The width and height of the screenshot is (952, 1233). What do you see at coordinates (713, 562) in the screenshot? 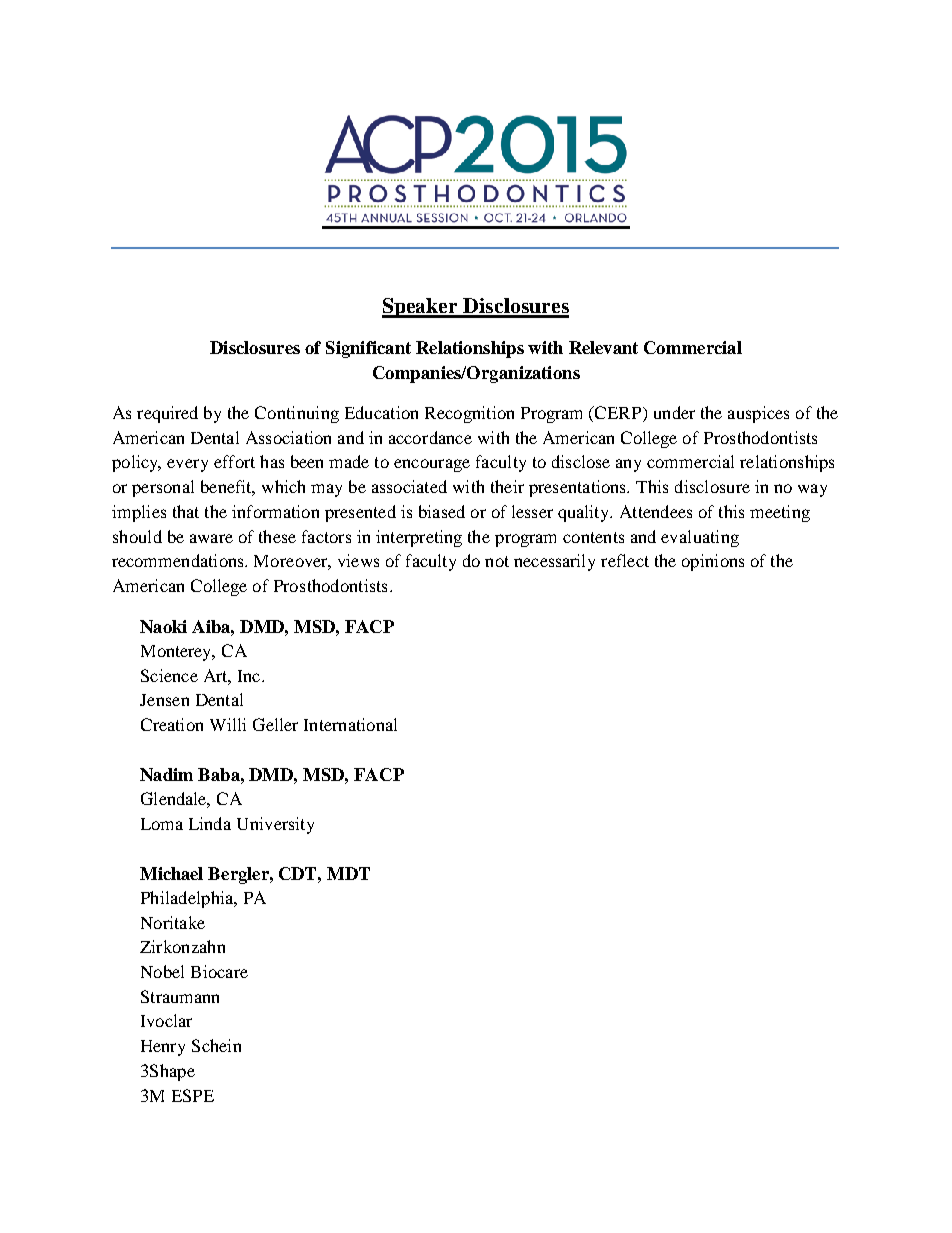
I see `opinions` at bounding box center [713, 562].
